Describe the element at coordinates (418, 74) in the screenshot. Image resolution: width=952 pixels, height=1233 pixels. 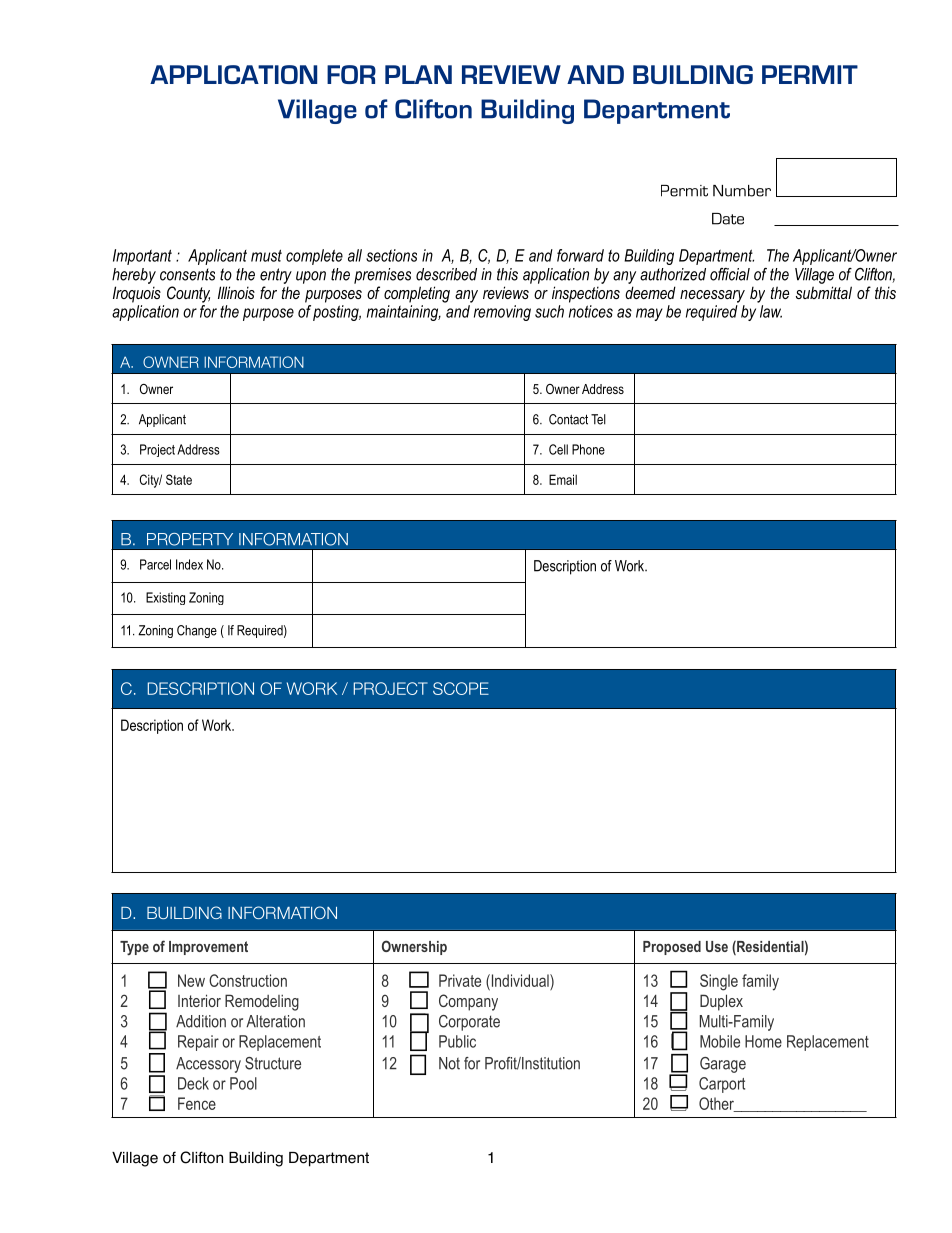
I see `PLAN` at that location.
